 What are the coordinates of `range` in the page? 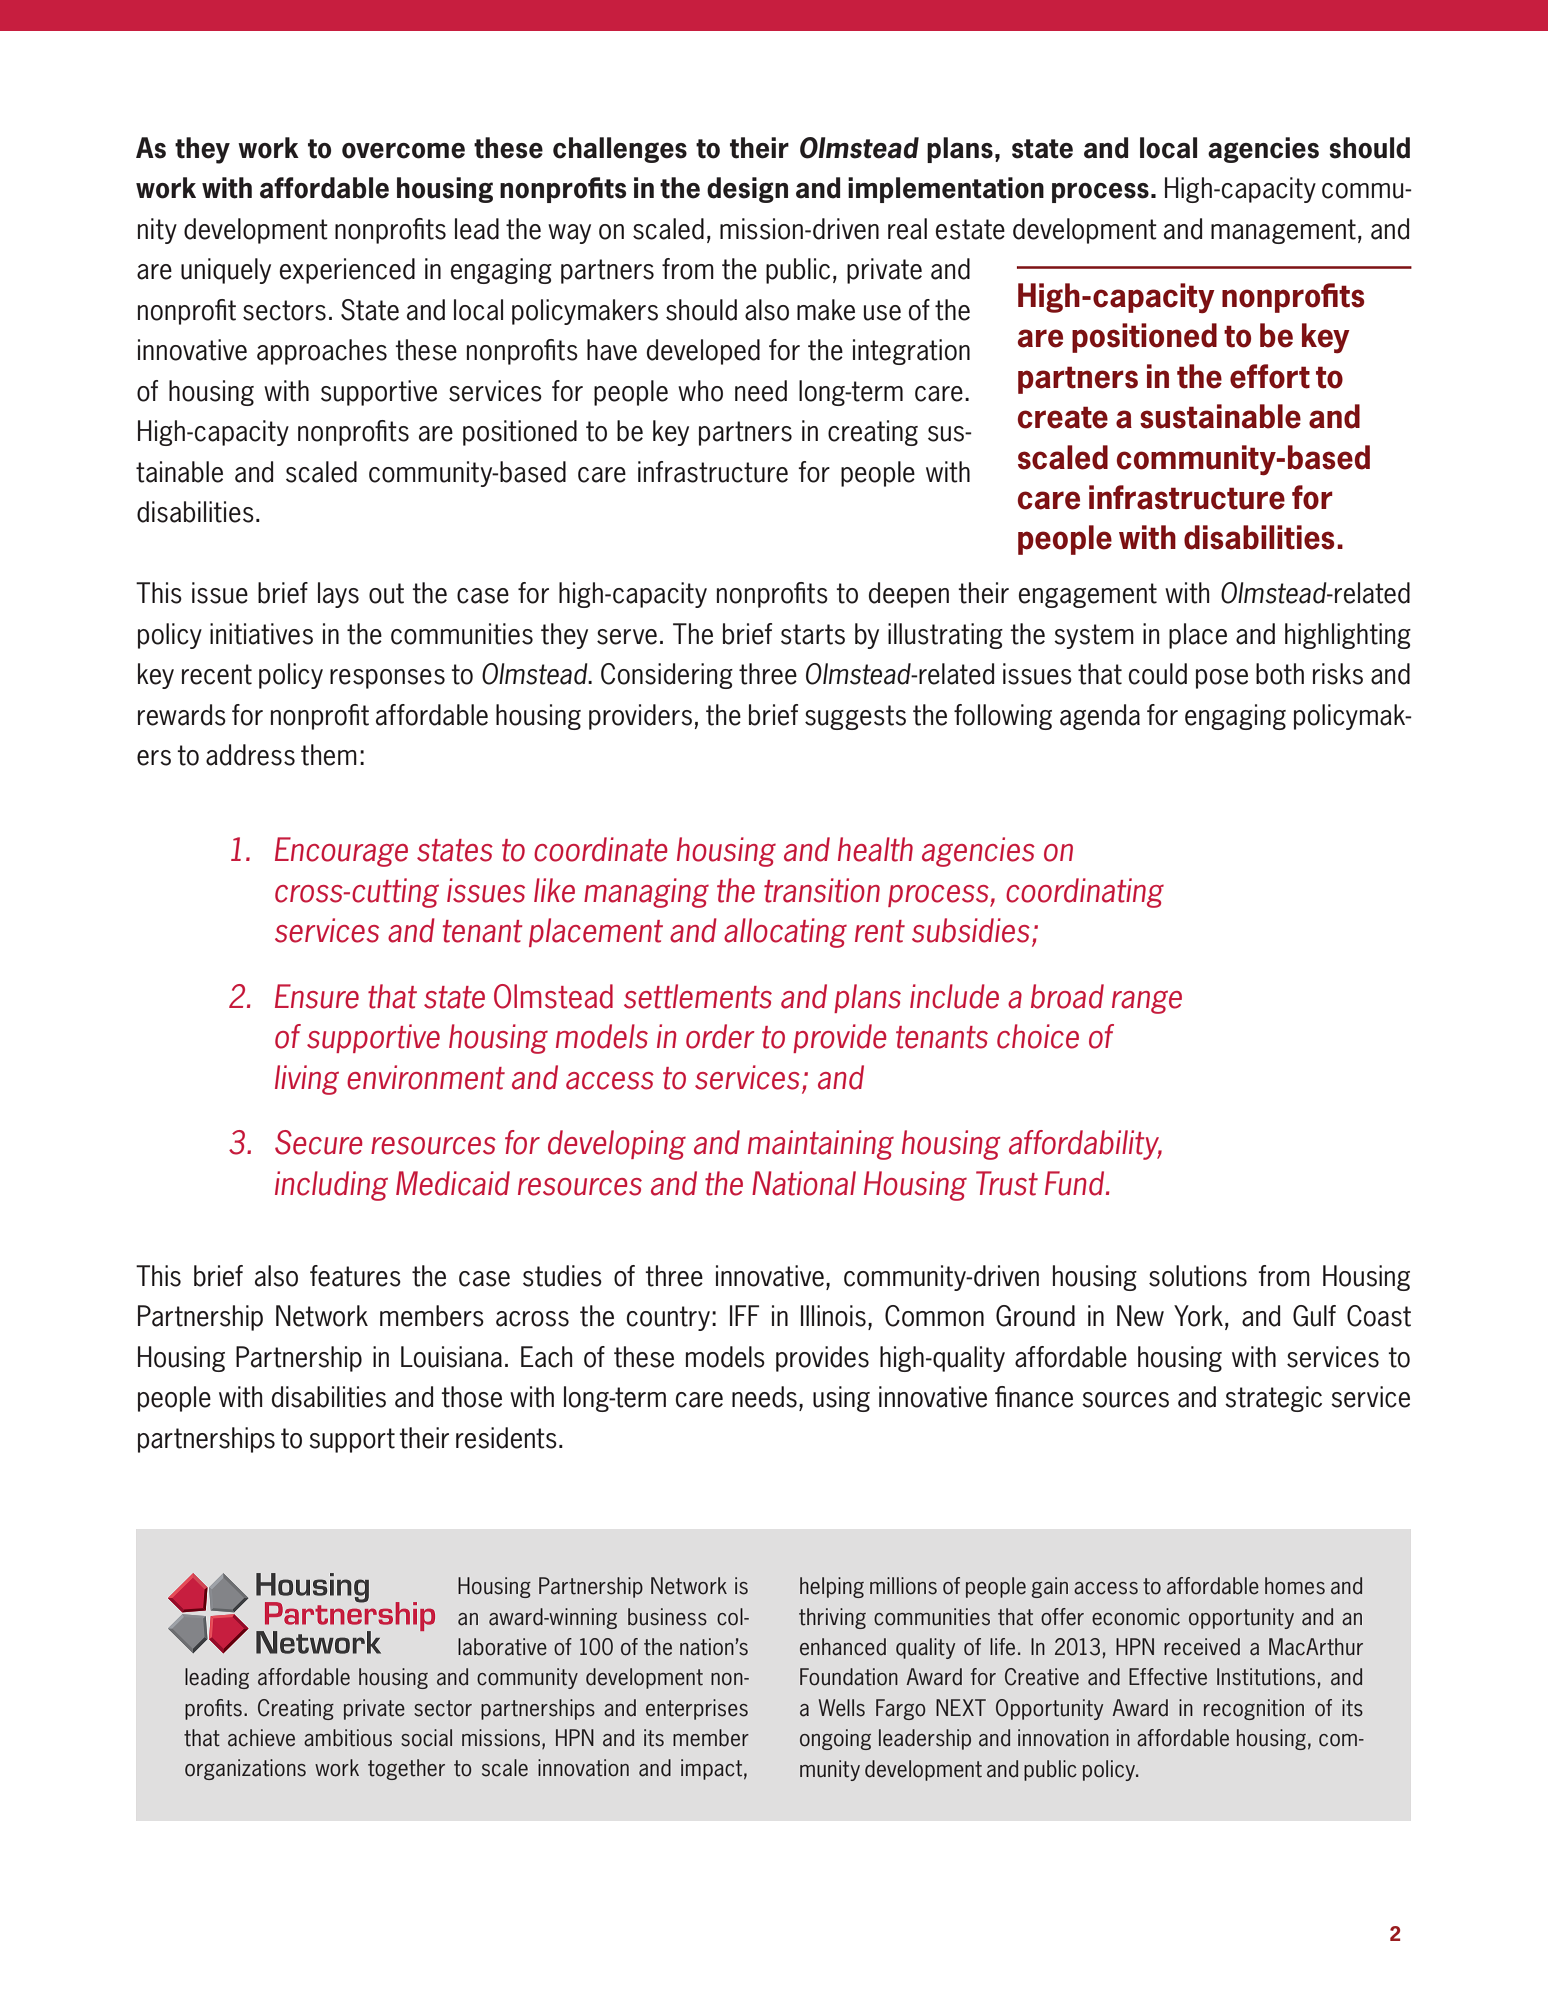 It's located at (1147, 1002).
